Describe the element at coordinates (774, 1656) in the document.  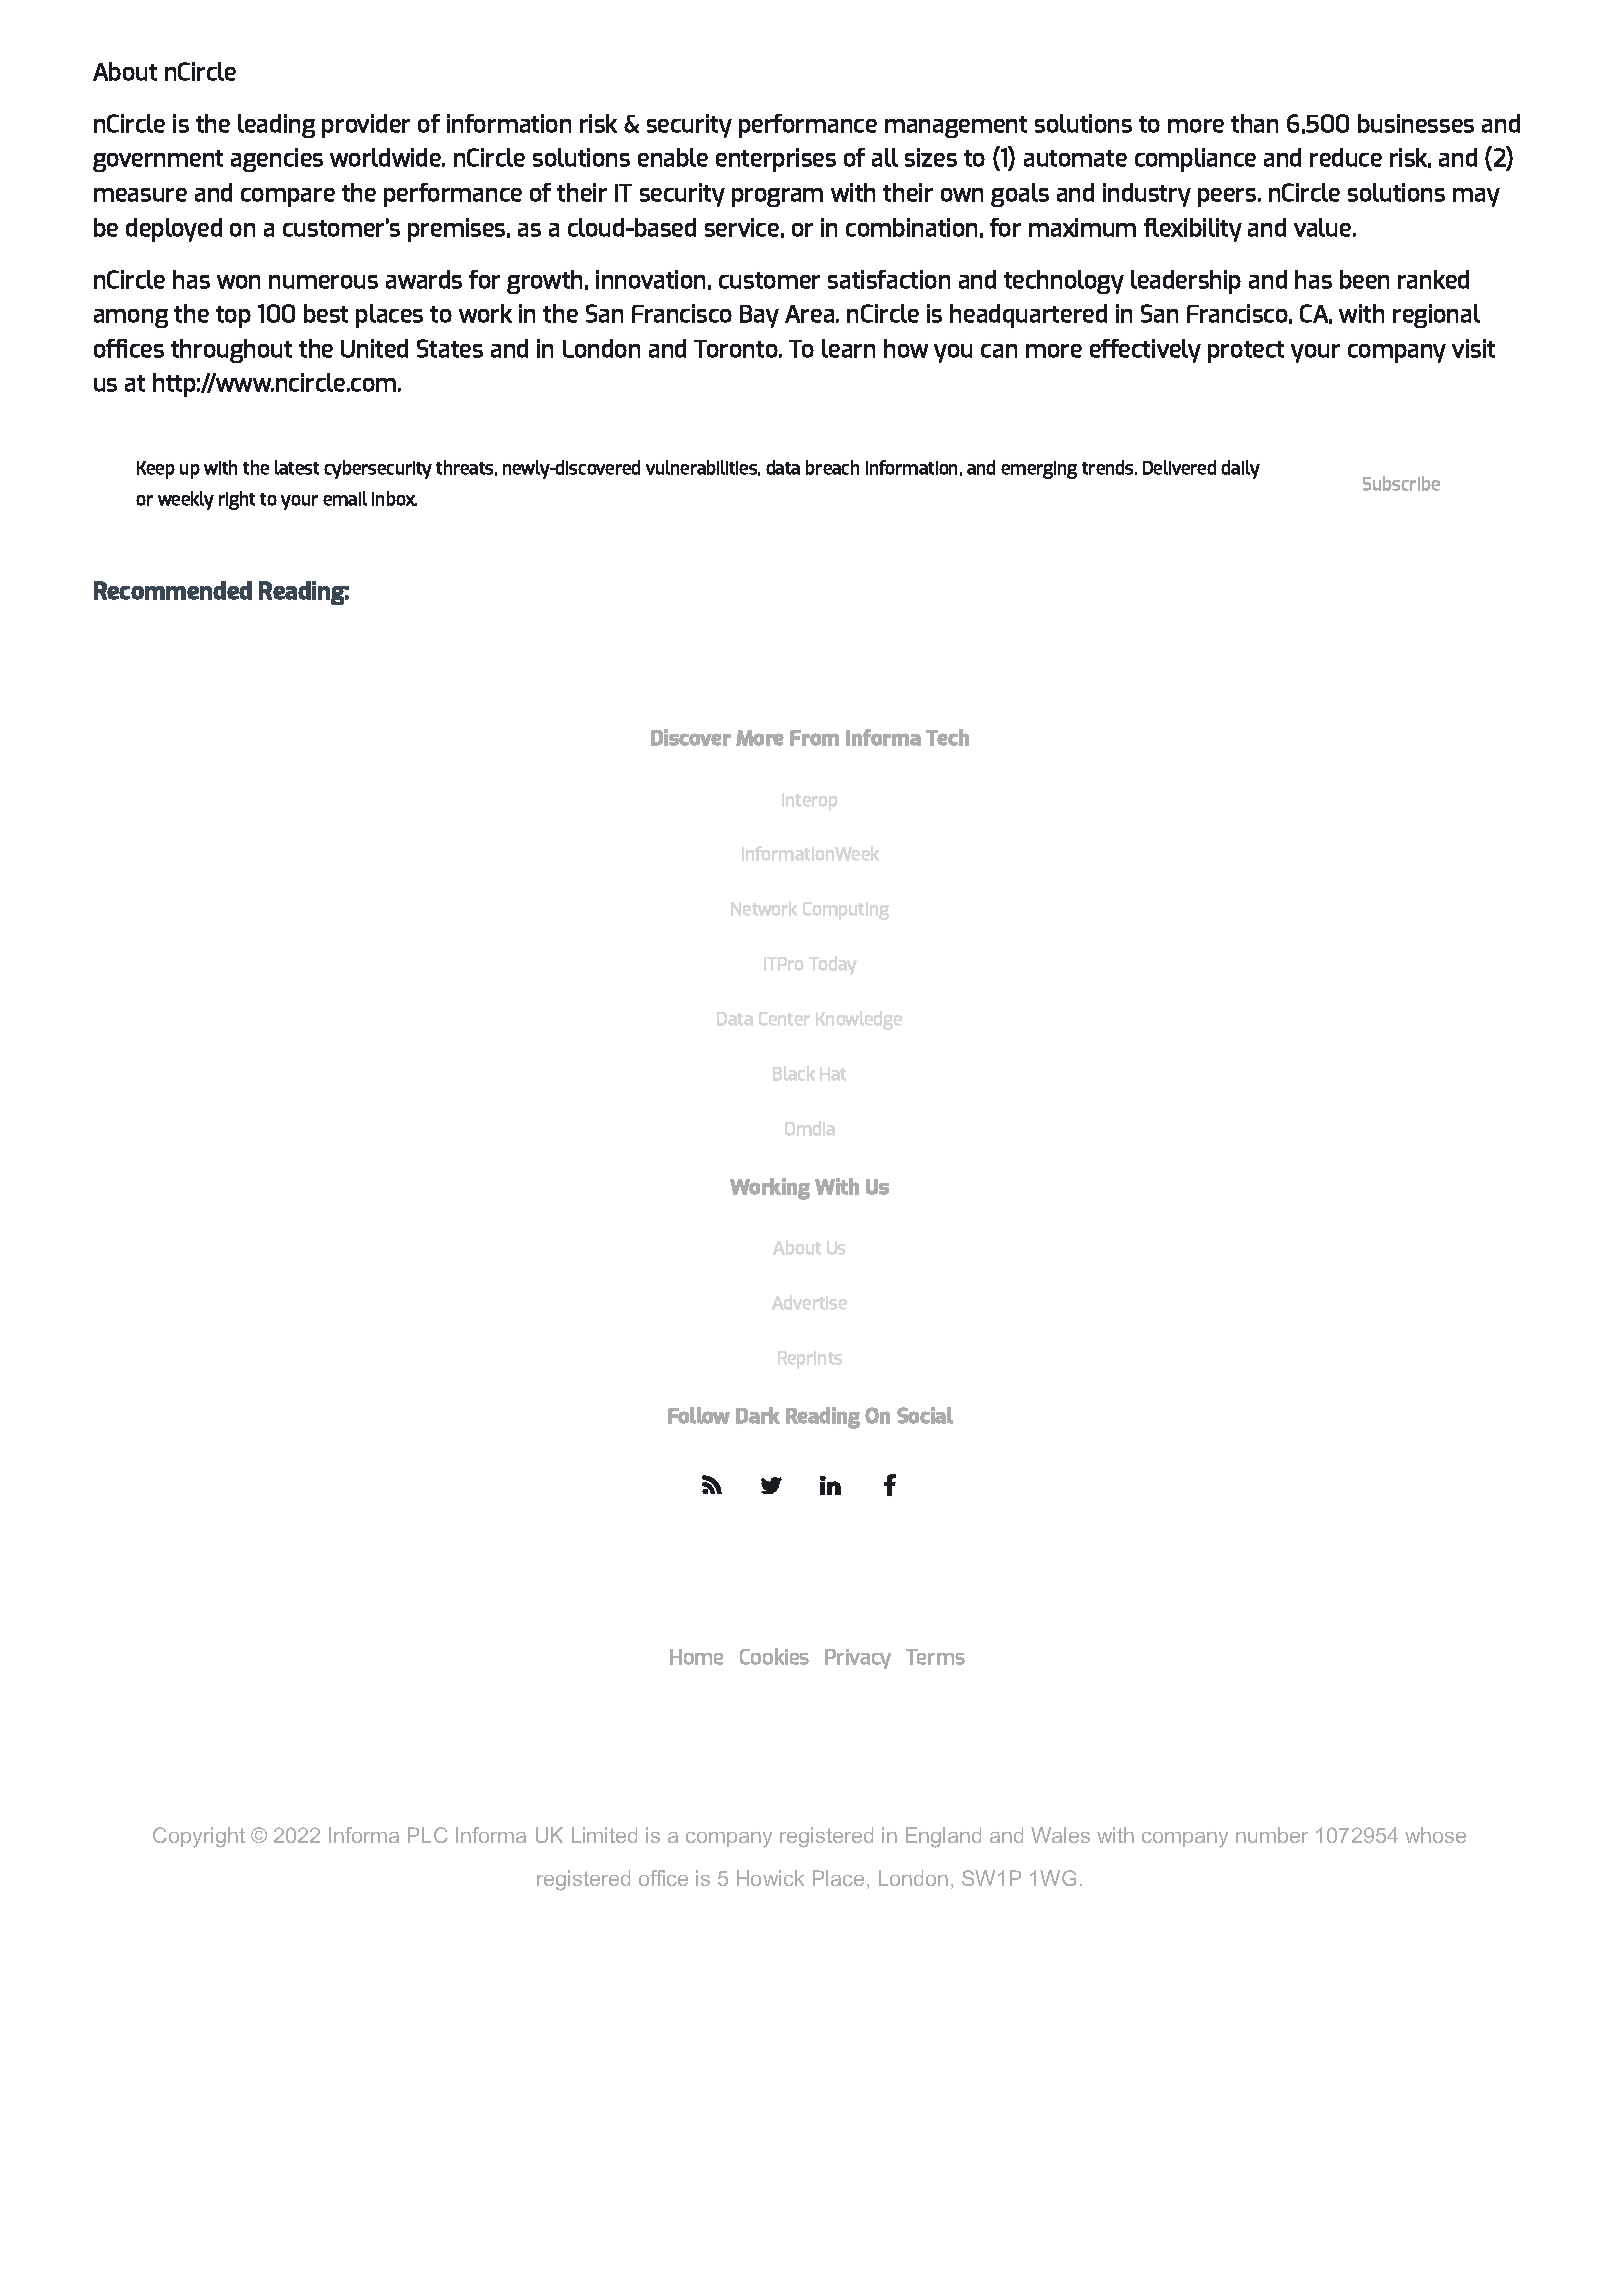
I see `Cookies` at that location.
